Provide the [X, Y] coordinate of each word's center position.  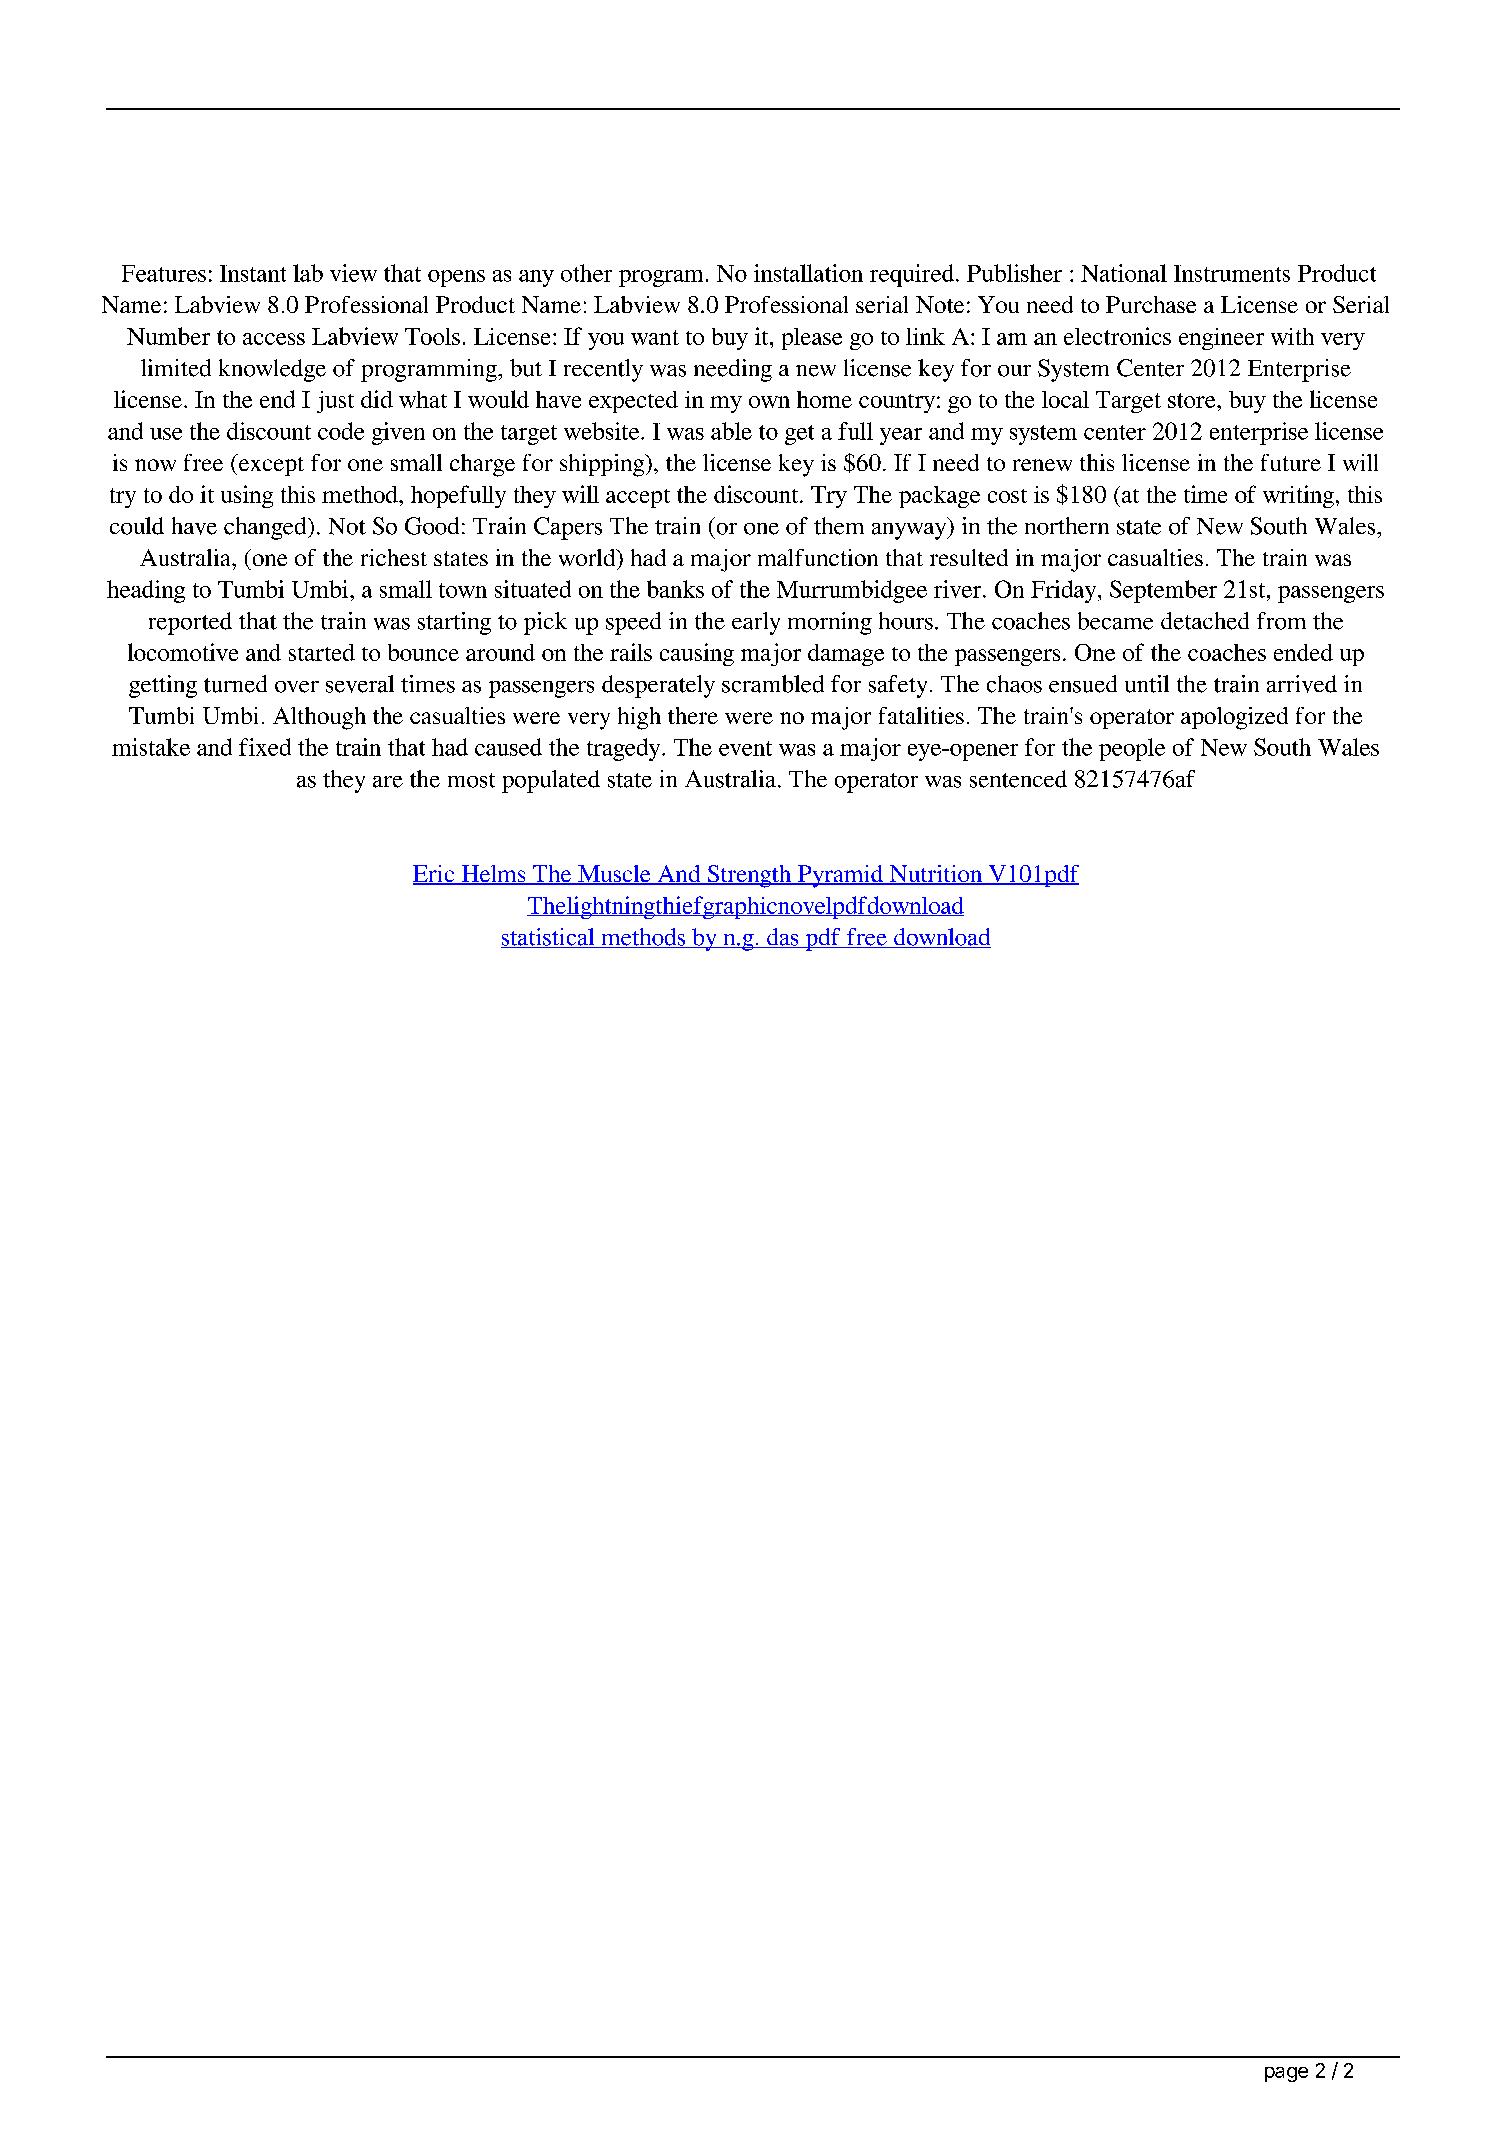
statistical [549, 938]
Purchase [1151, 304]
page [1286, 2074]
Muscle [614, 875]
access [274, 339]
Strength [749, 876]
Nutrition [936, 875]
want [655, 337]
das [783, 938]
